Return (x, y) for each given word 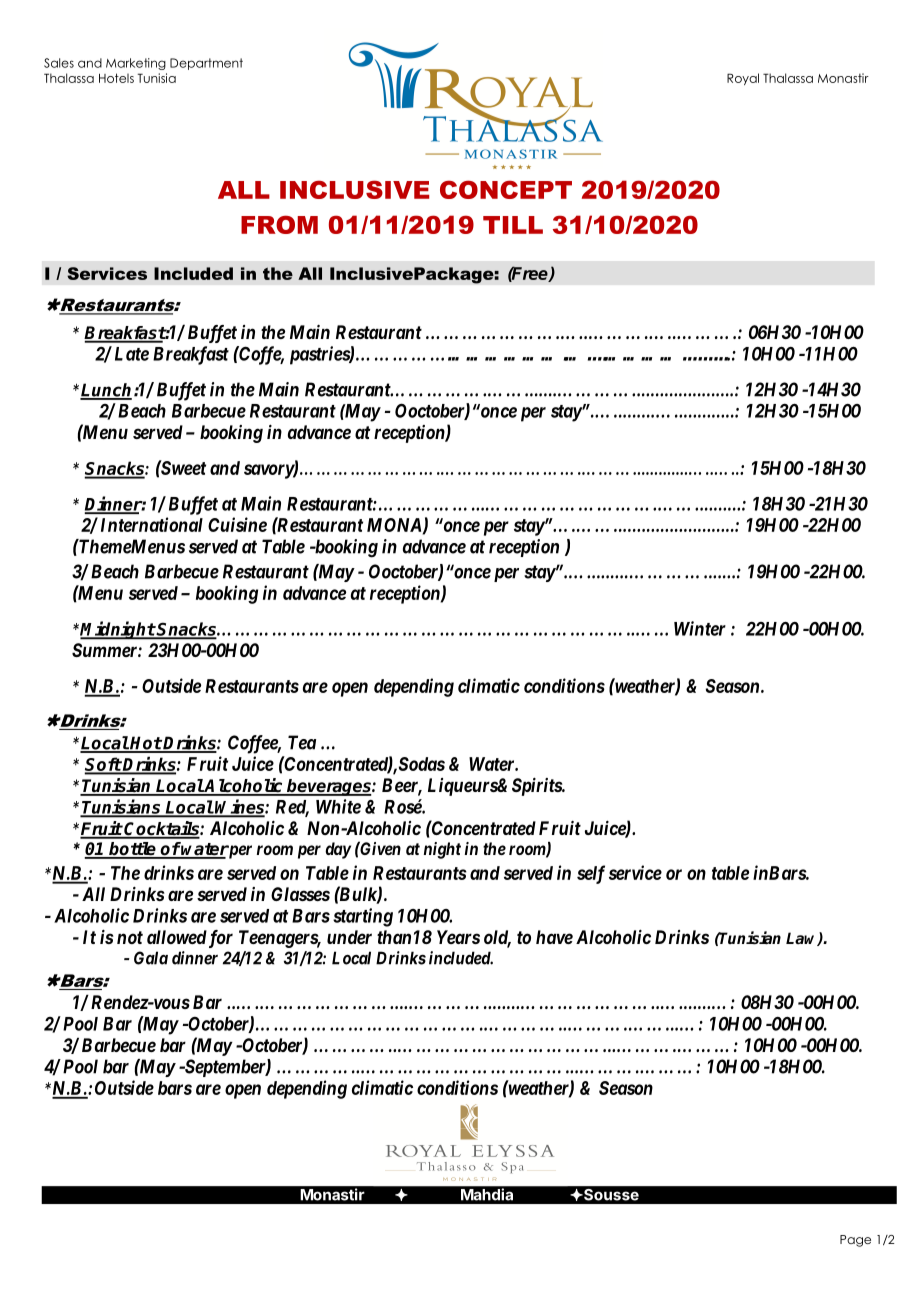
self (591, 874)
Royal (743, 79)
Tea (302, 742)
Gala (151, 958)
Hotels (116, 78)
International (152, 524)
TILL (513, 225)
